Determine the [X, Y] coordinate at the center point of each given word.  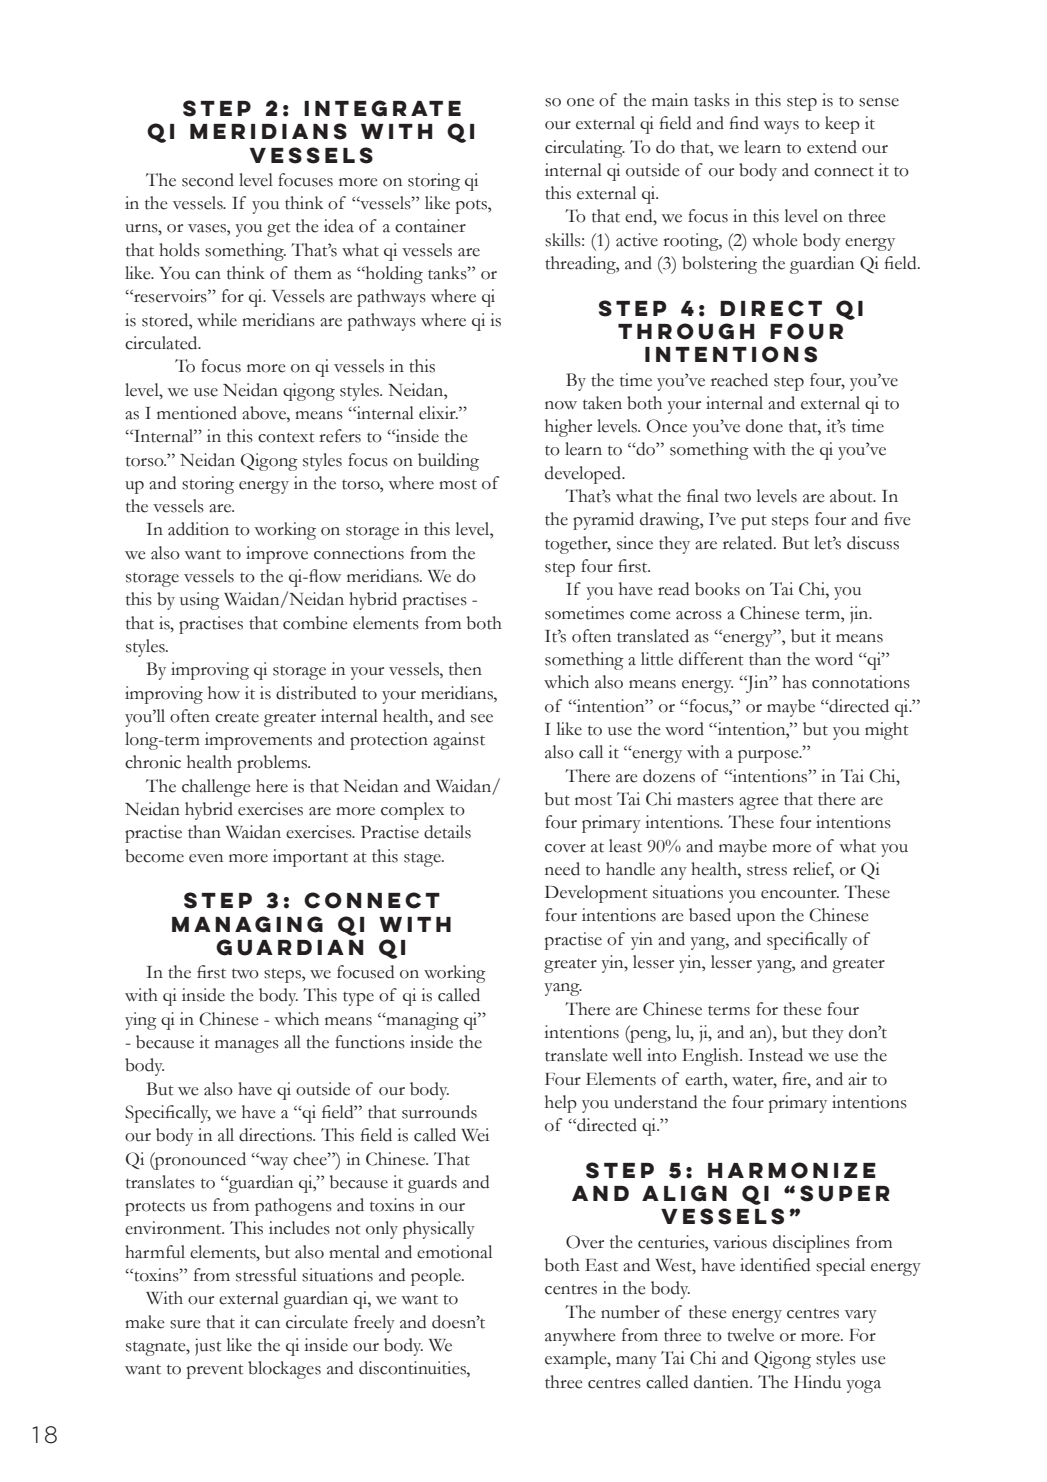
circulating [585, 149]
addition [198, 529]
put [754, 522]
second [208, 180]
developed [584, 475]
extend [832, 147]
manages [247, 1046]
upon [756, 919]
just [208, 1347]
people [437, 1277]
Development [596, 894]
